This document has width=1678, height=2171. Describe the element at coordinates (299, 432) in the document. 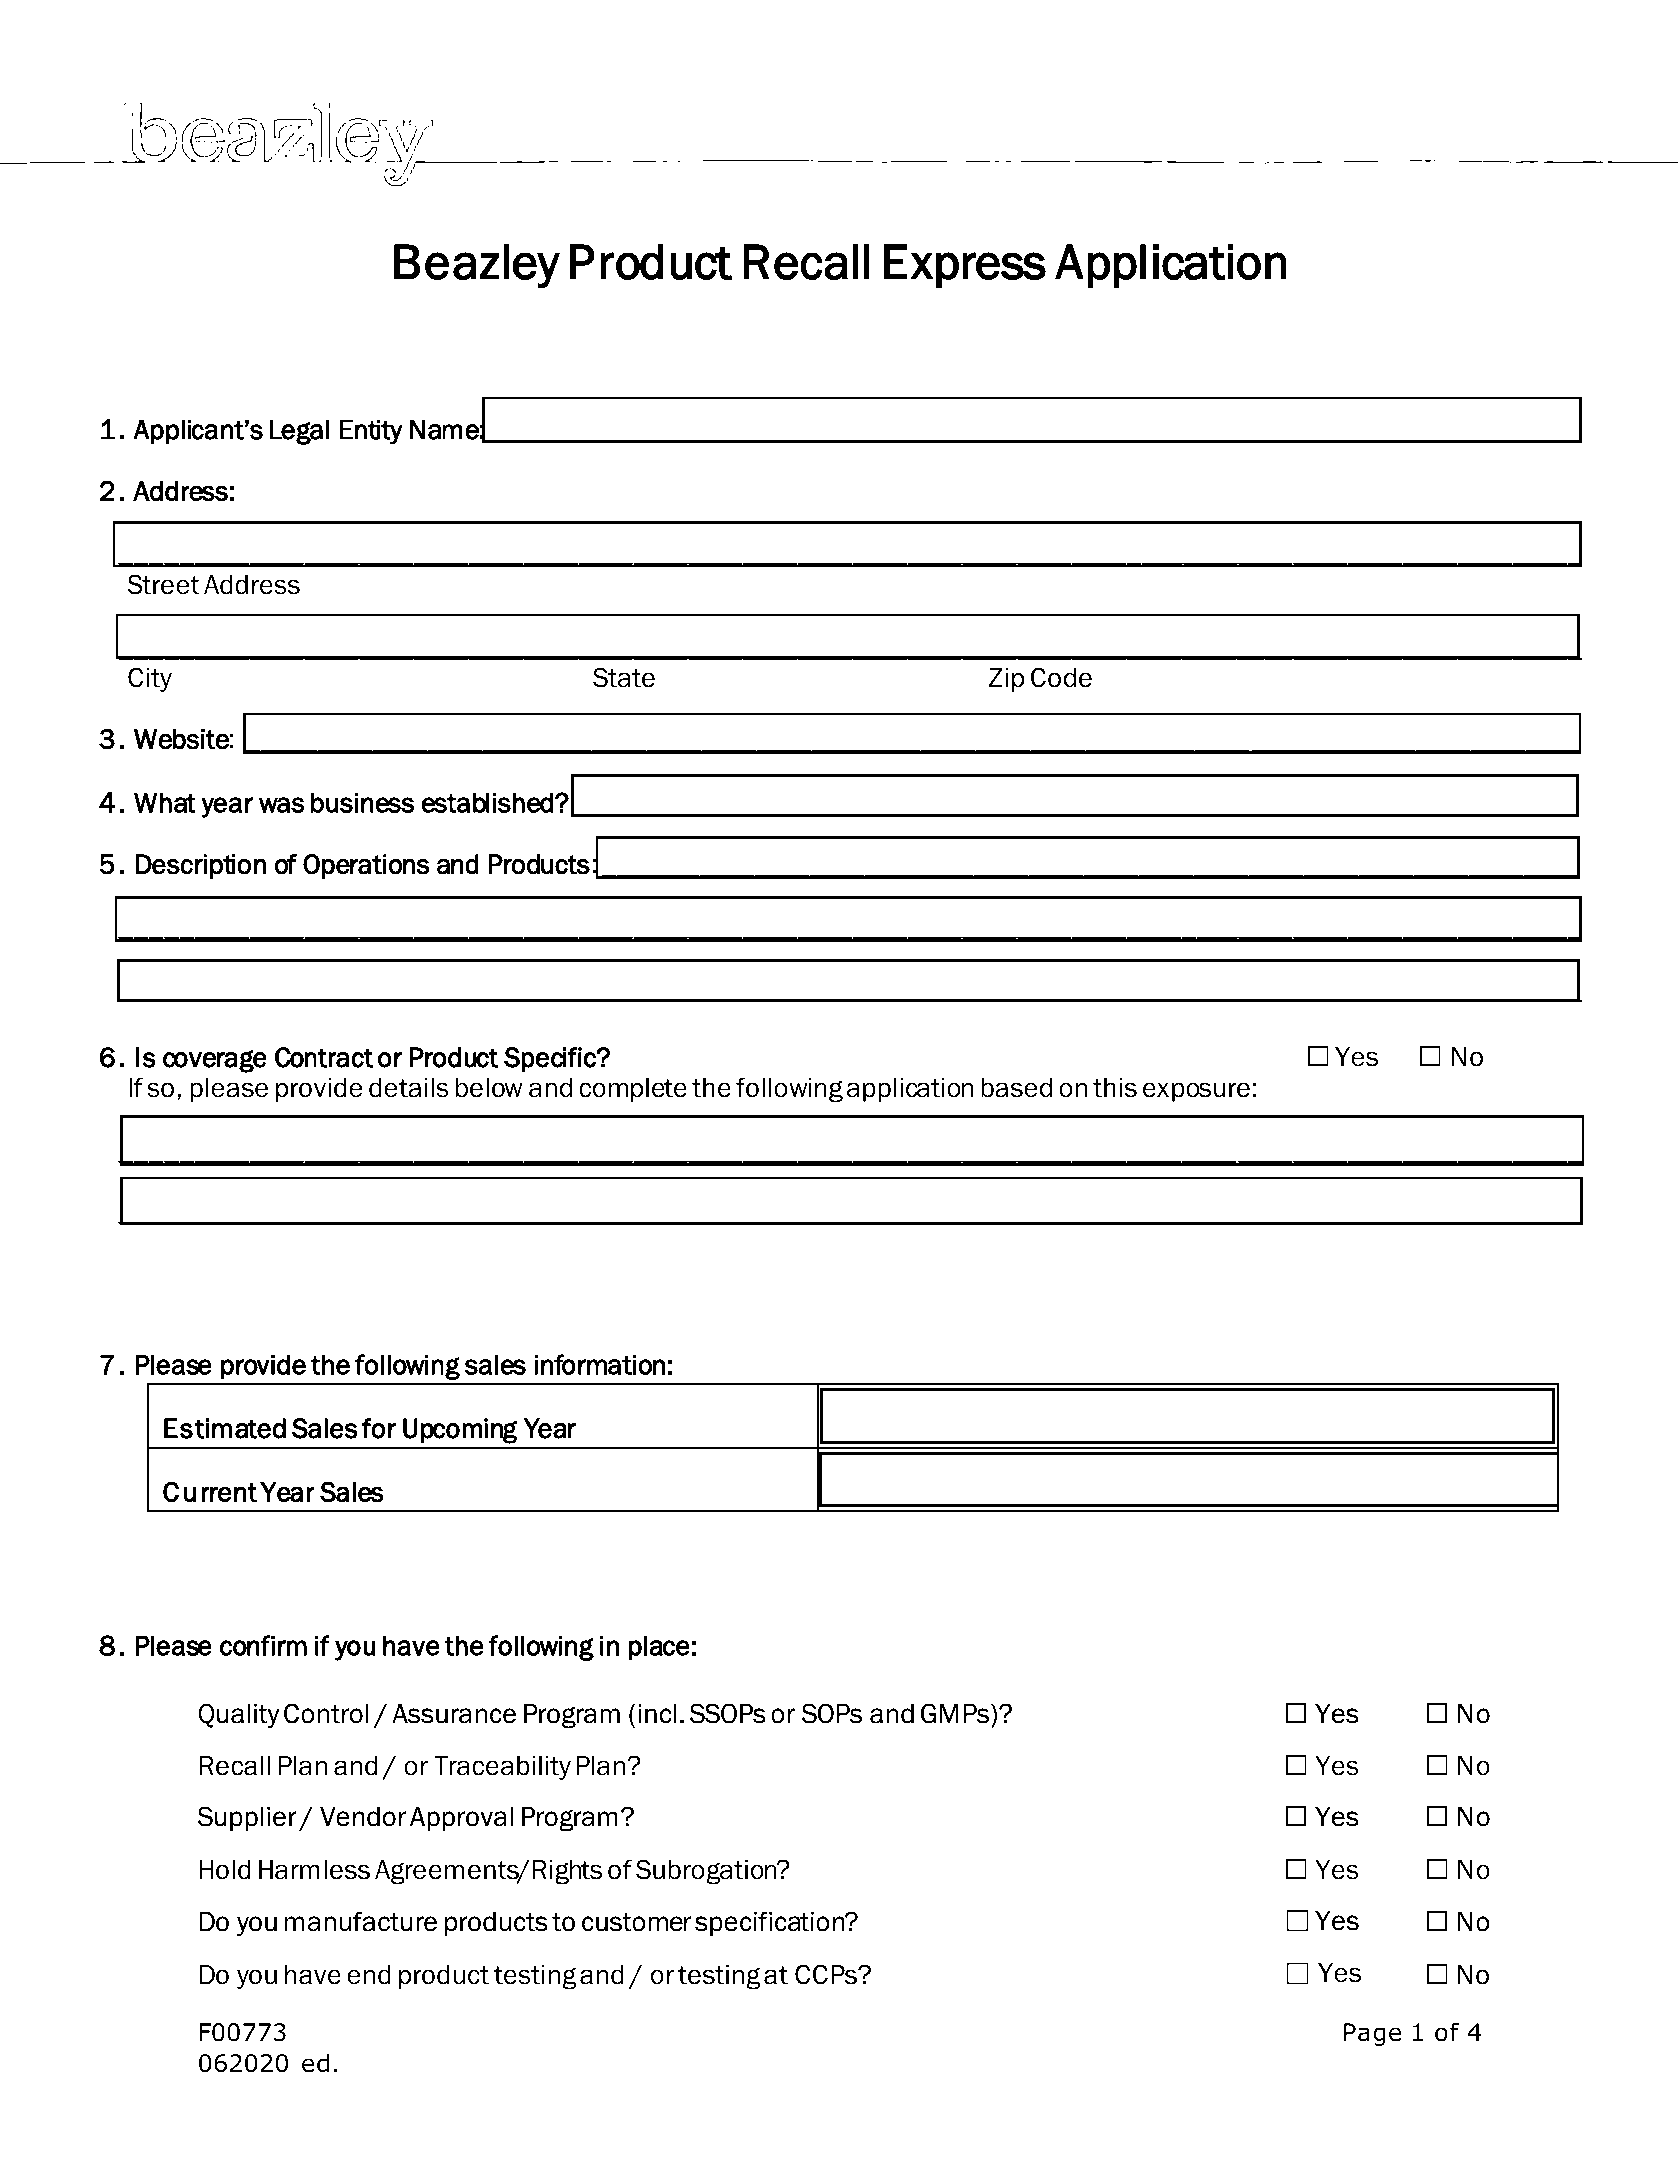

I see `Legal` at that location.
